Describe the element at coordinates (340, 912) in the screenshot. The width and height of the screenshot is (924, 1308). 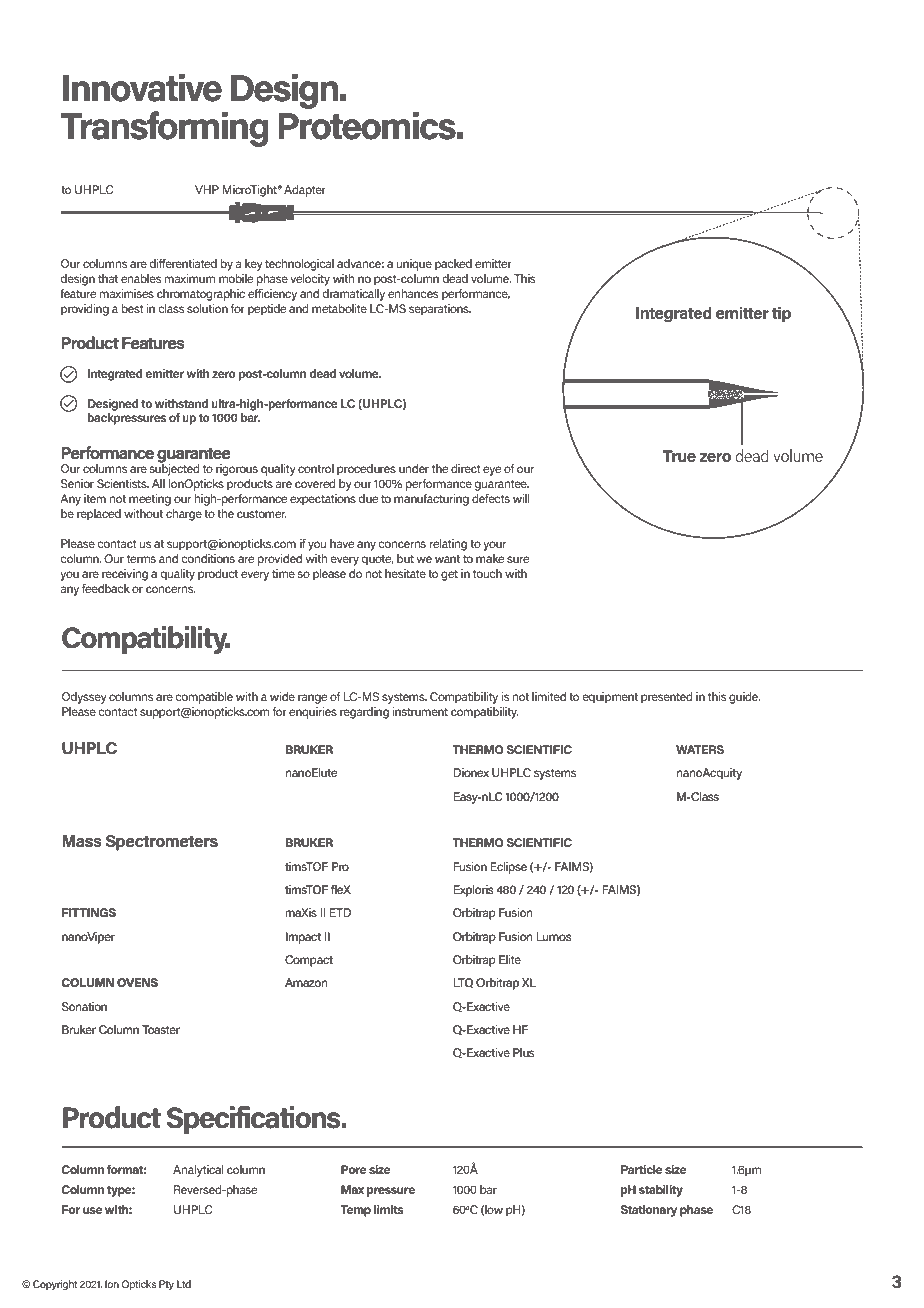
I see `ETD` at that location.
